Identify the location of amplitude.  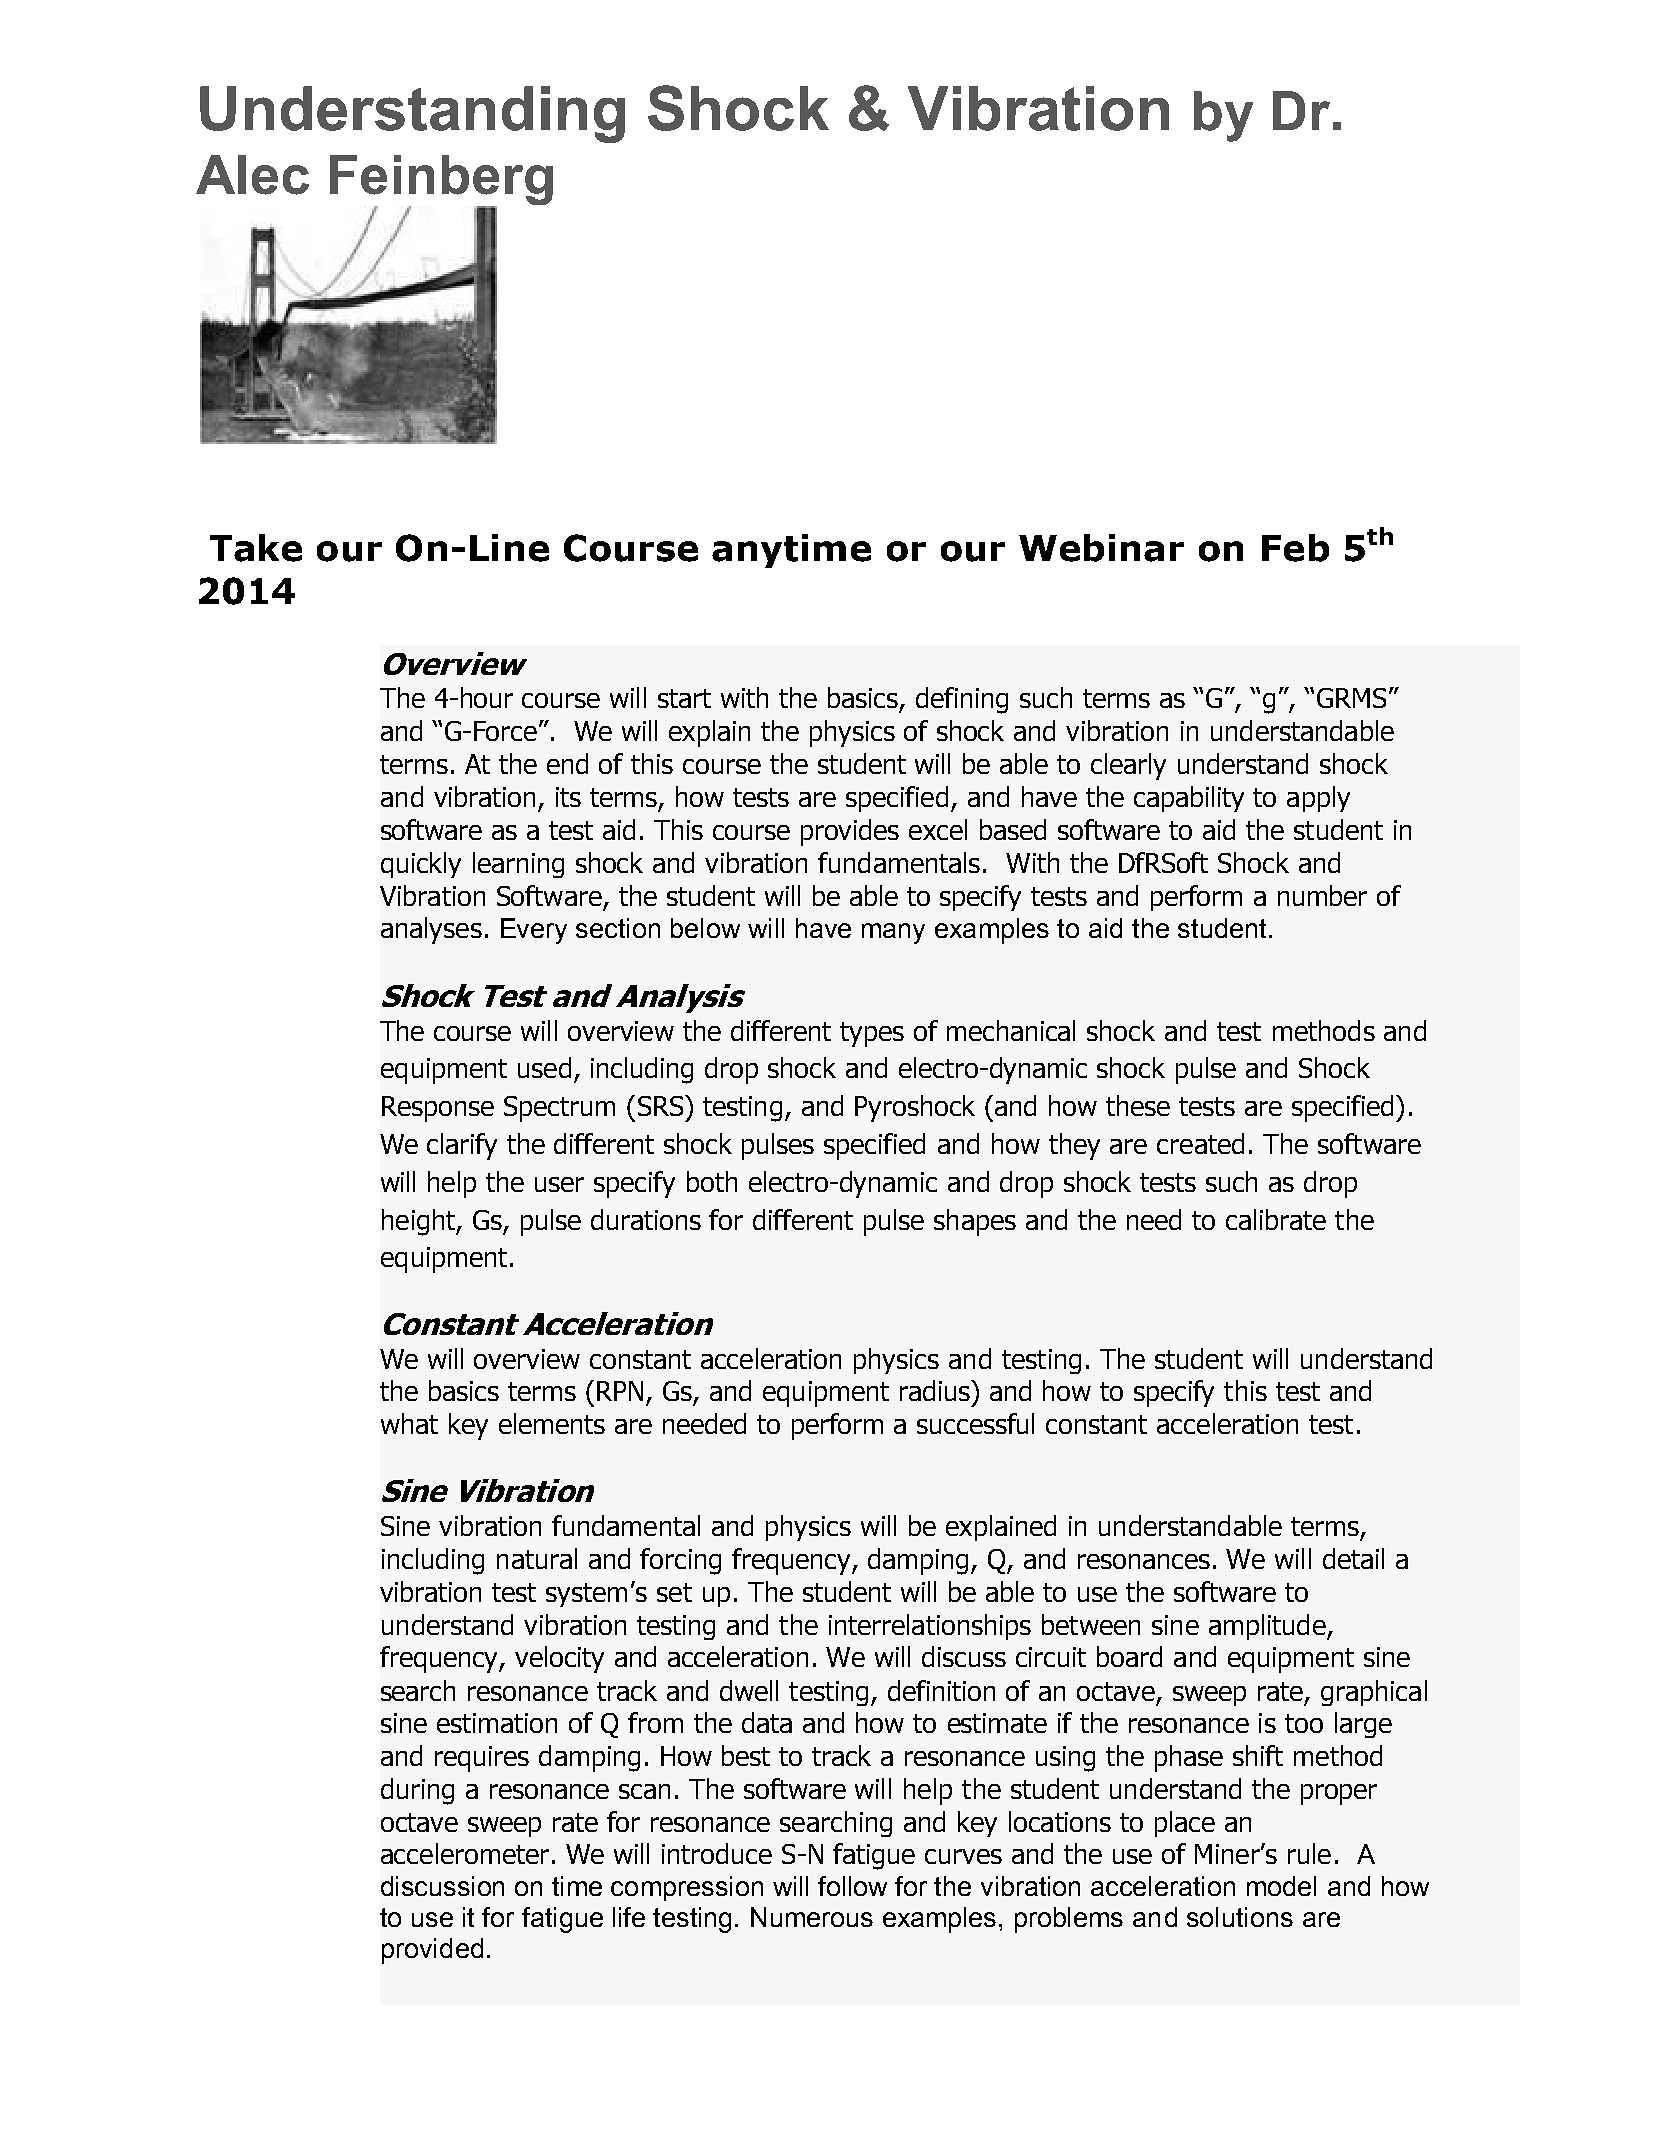
(1268, 1627).
